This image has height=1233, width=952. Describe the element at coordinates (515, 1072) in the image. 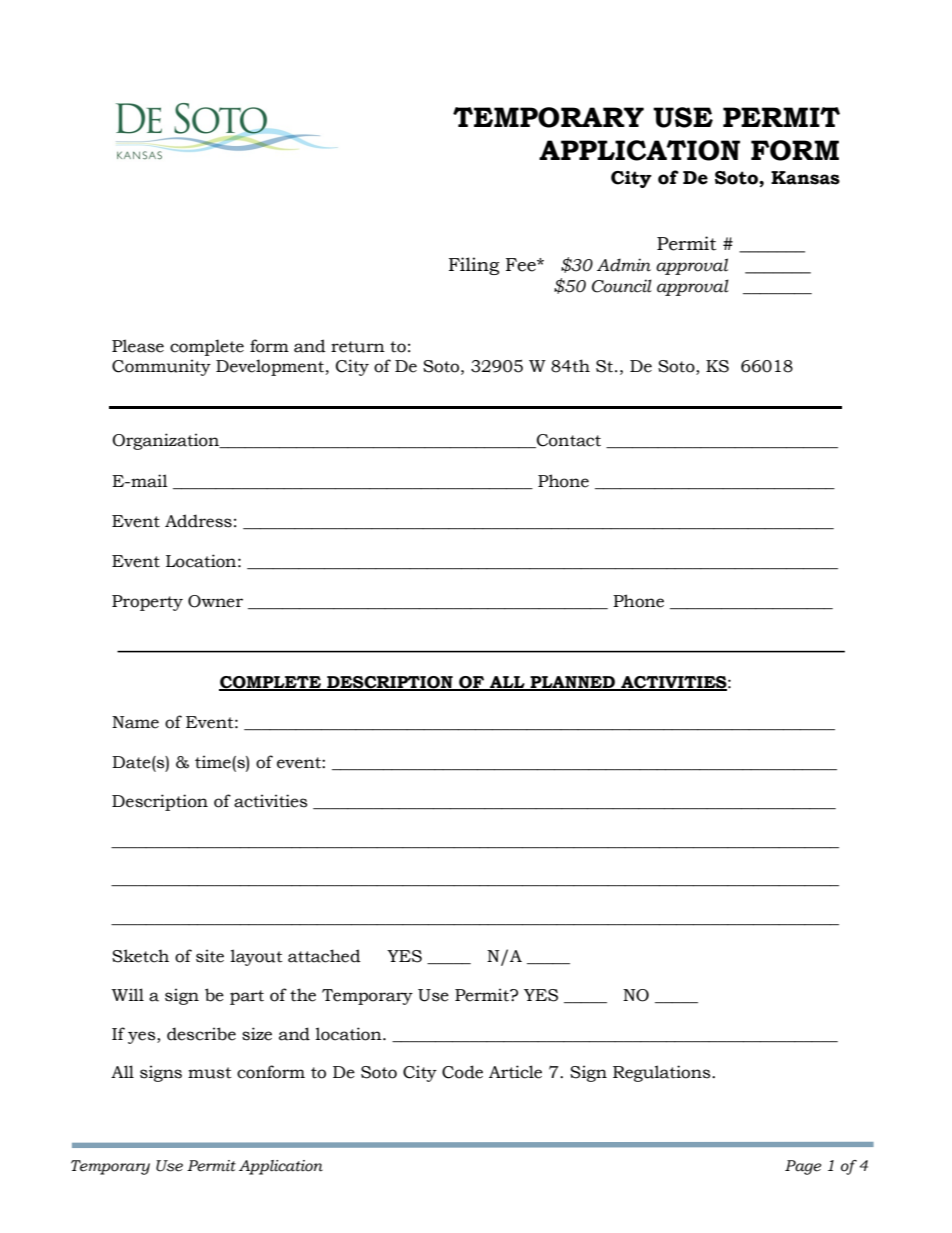

I see `Article` at that location.
